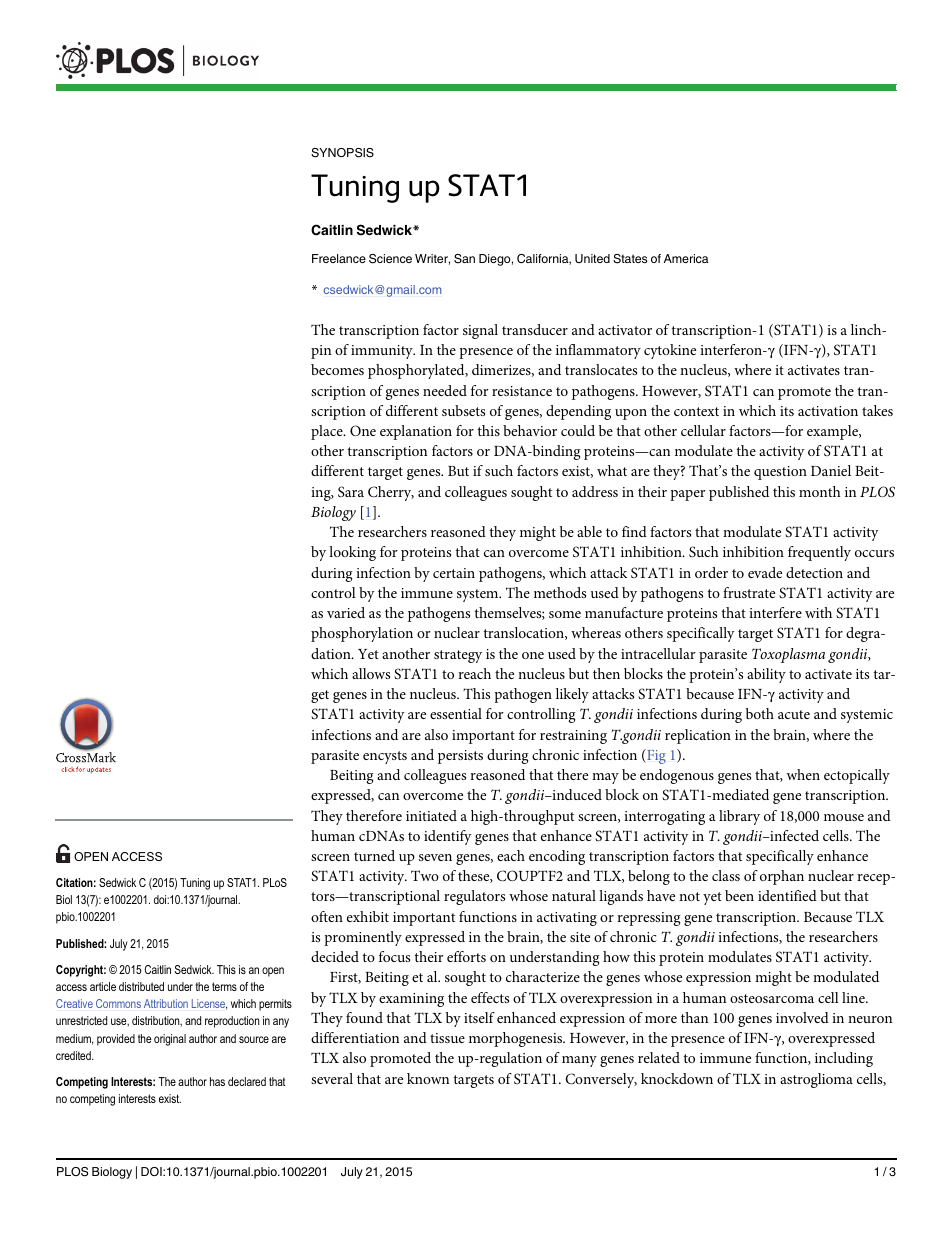 The image size is (952, 1233). Describe the element at coordinates (371, 673) in the screenshot. I see `allows` at that location.
